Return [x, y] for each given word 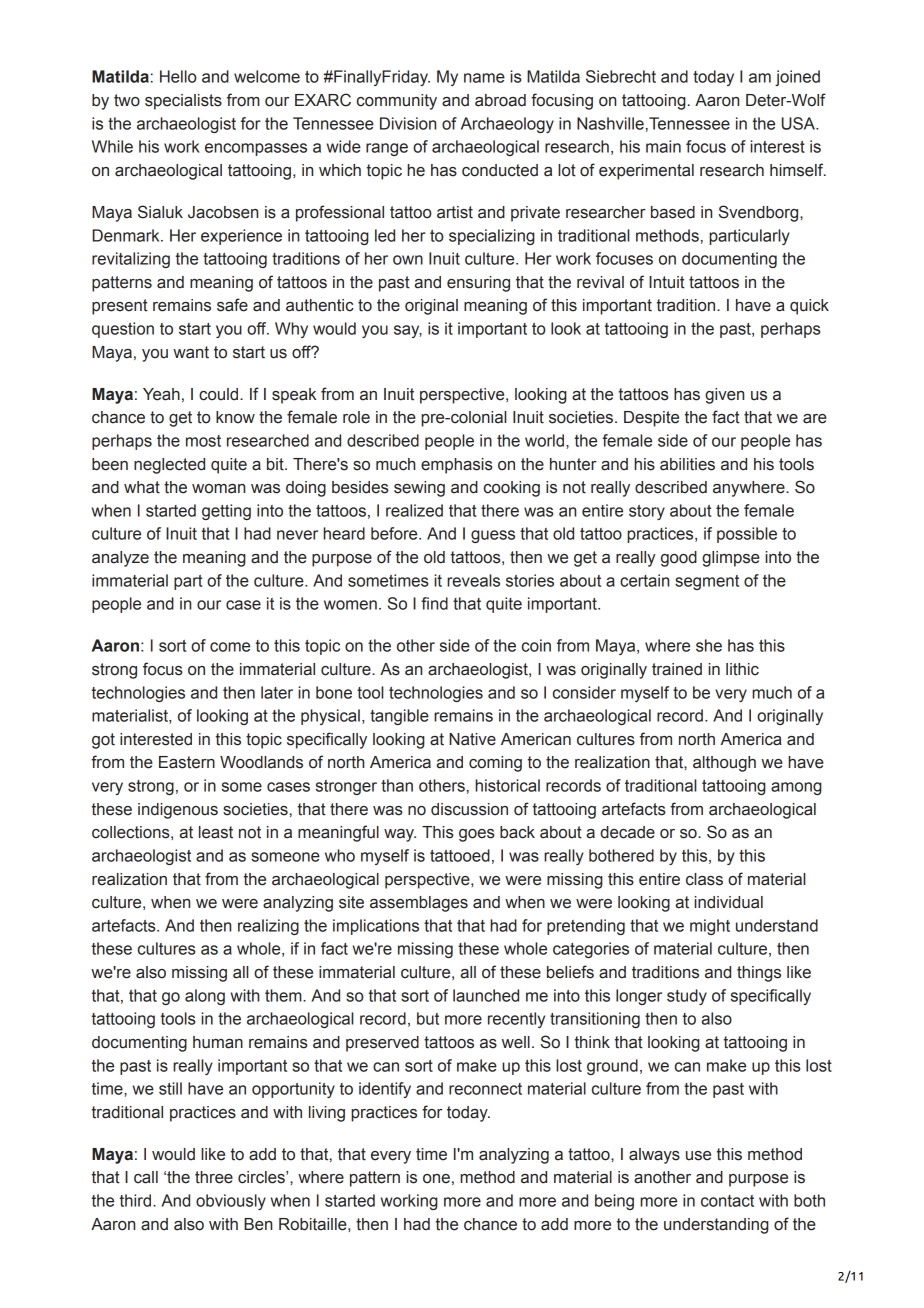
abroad [500, 100]
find [434, 603]
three [214, 1177]
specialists [183, 102]
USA [800, 123]
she [709, 645]
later [277, 692]
